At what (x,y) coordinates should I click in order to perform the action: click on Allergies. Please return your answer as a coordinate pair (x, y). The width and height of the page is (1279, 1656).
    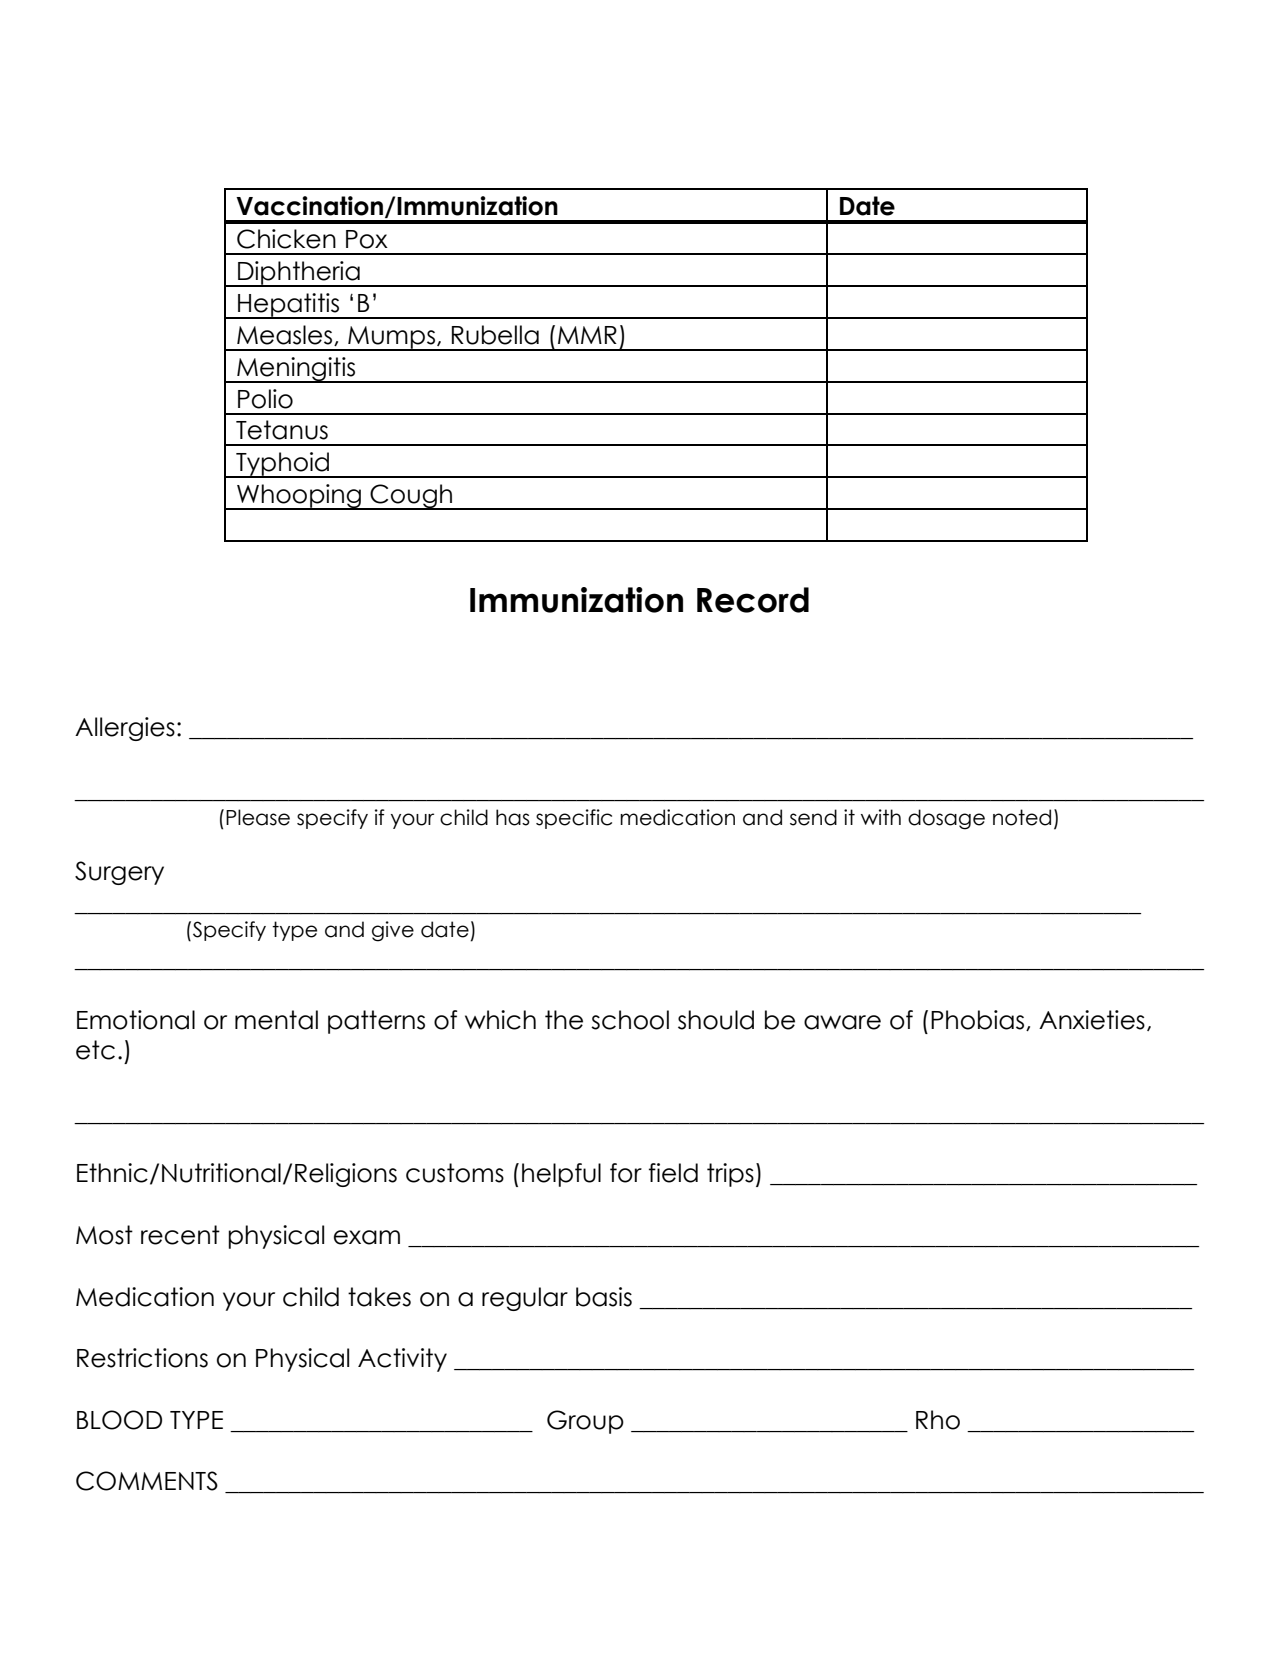
    Looking at the image, I should click on (125, 729).
